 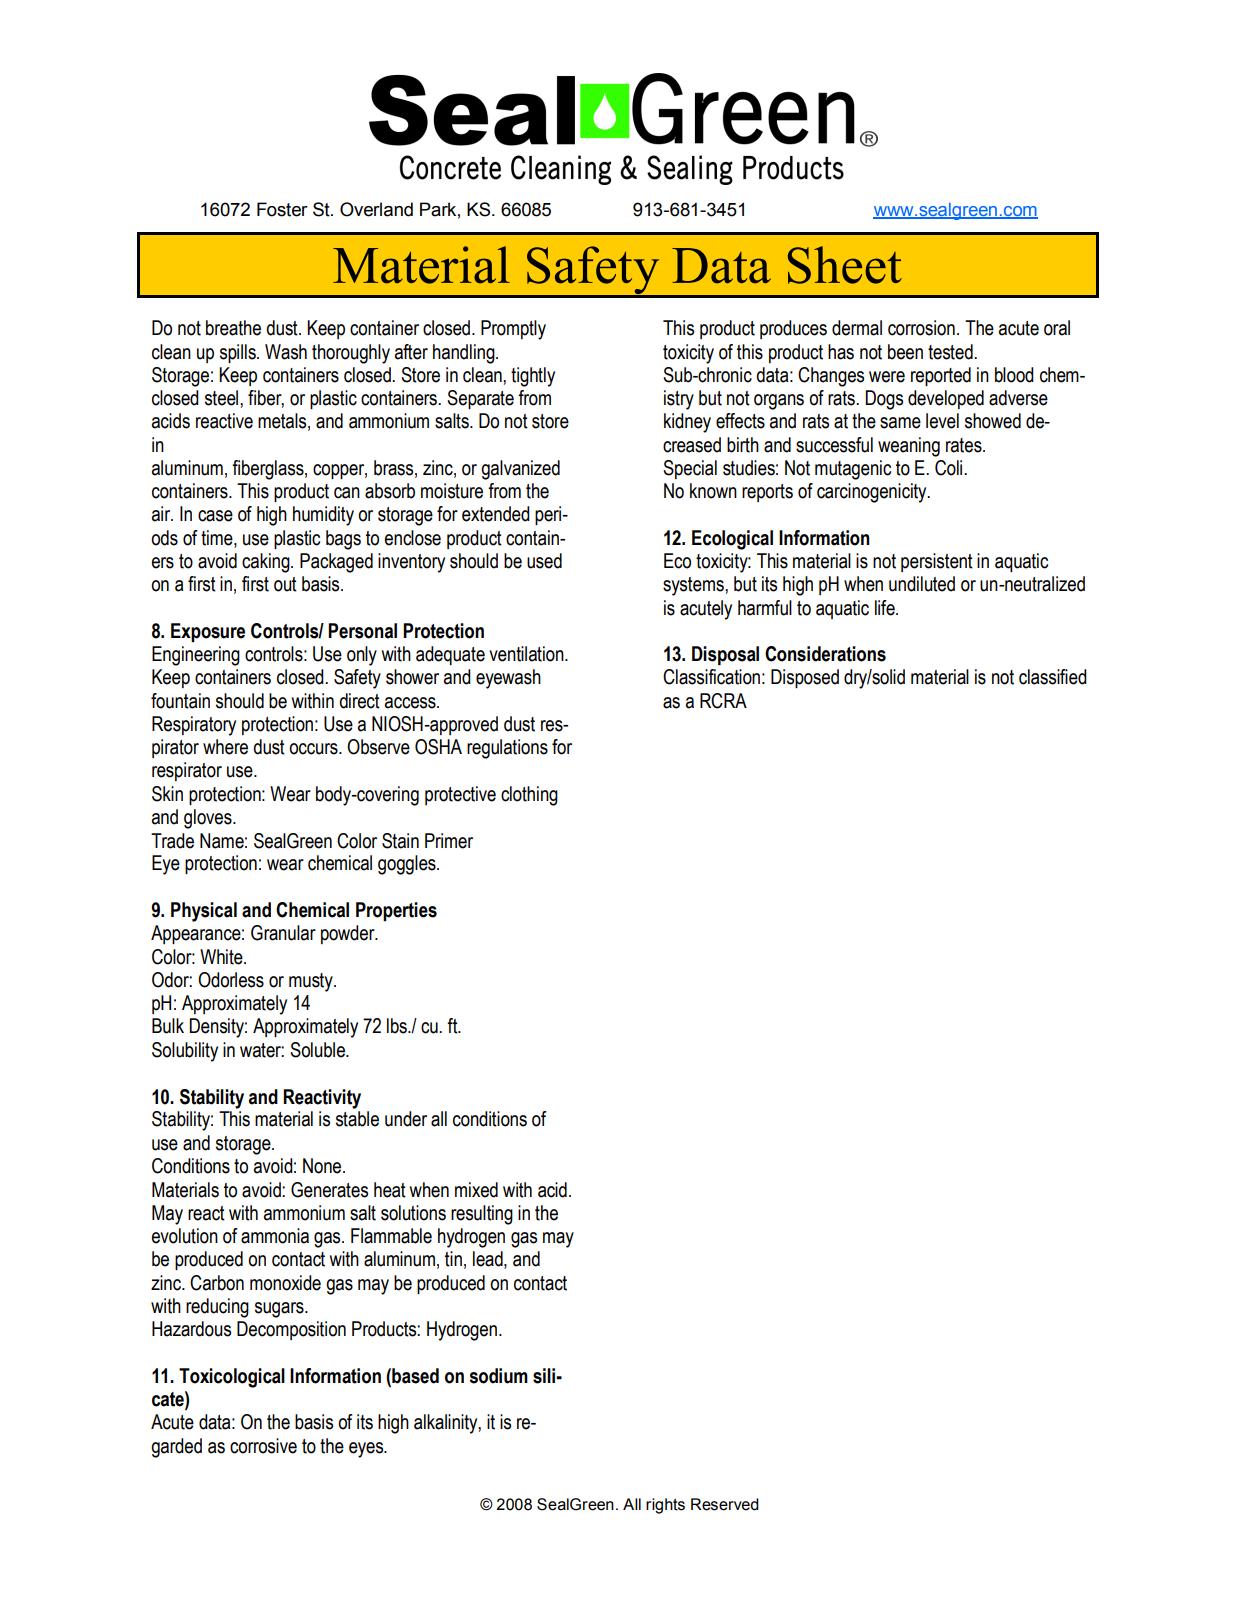 What do you see at coordinates (513, 330) in the document?
I see `Promptly` at bounding box center [513, 330].
